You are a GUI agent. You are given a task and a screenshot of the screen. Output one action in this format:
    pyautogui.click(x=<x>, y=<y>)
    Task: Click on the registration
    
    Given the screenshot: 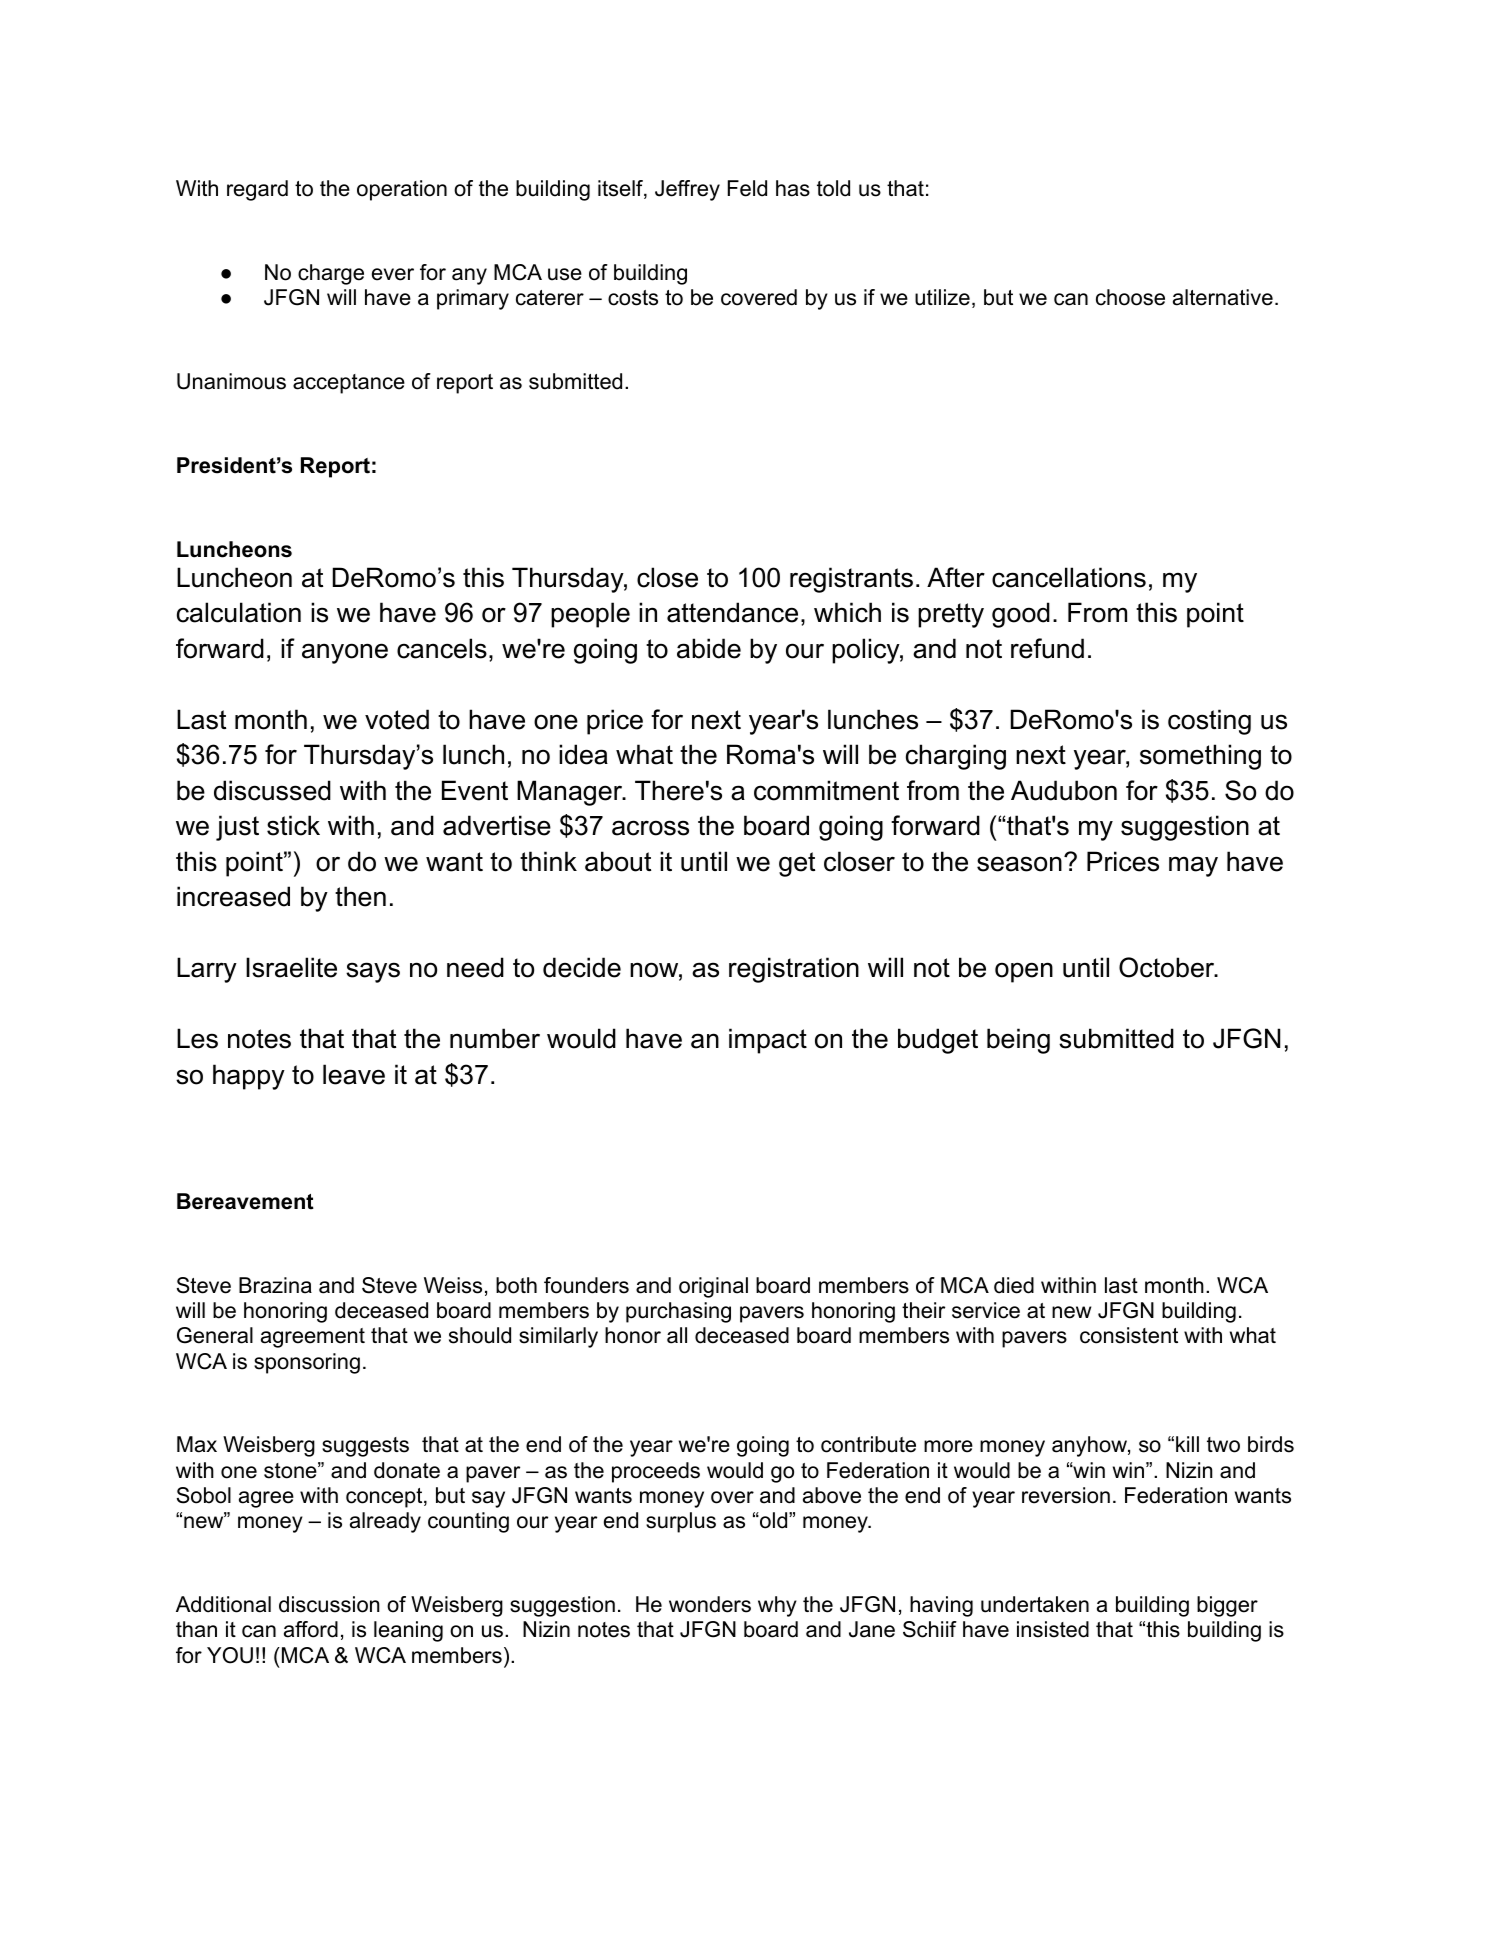 What is the action you would take?
    pyautogui.click(x=794, y=970)
